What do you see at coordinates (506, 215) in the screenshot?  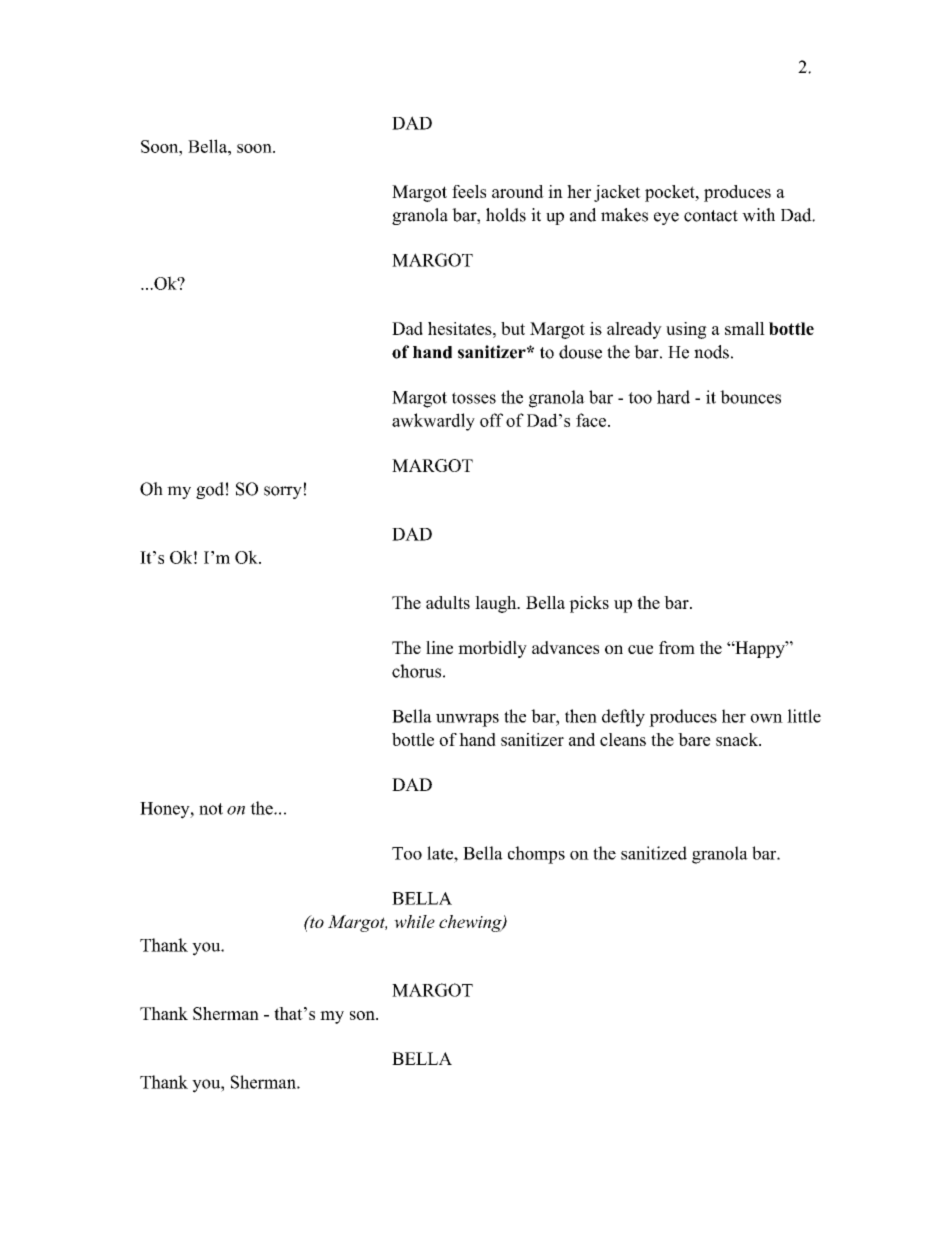 I see `holds` at bounding box center [506, 215].
